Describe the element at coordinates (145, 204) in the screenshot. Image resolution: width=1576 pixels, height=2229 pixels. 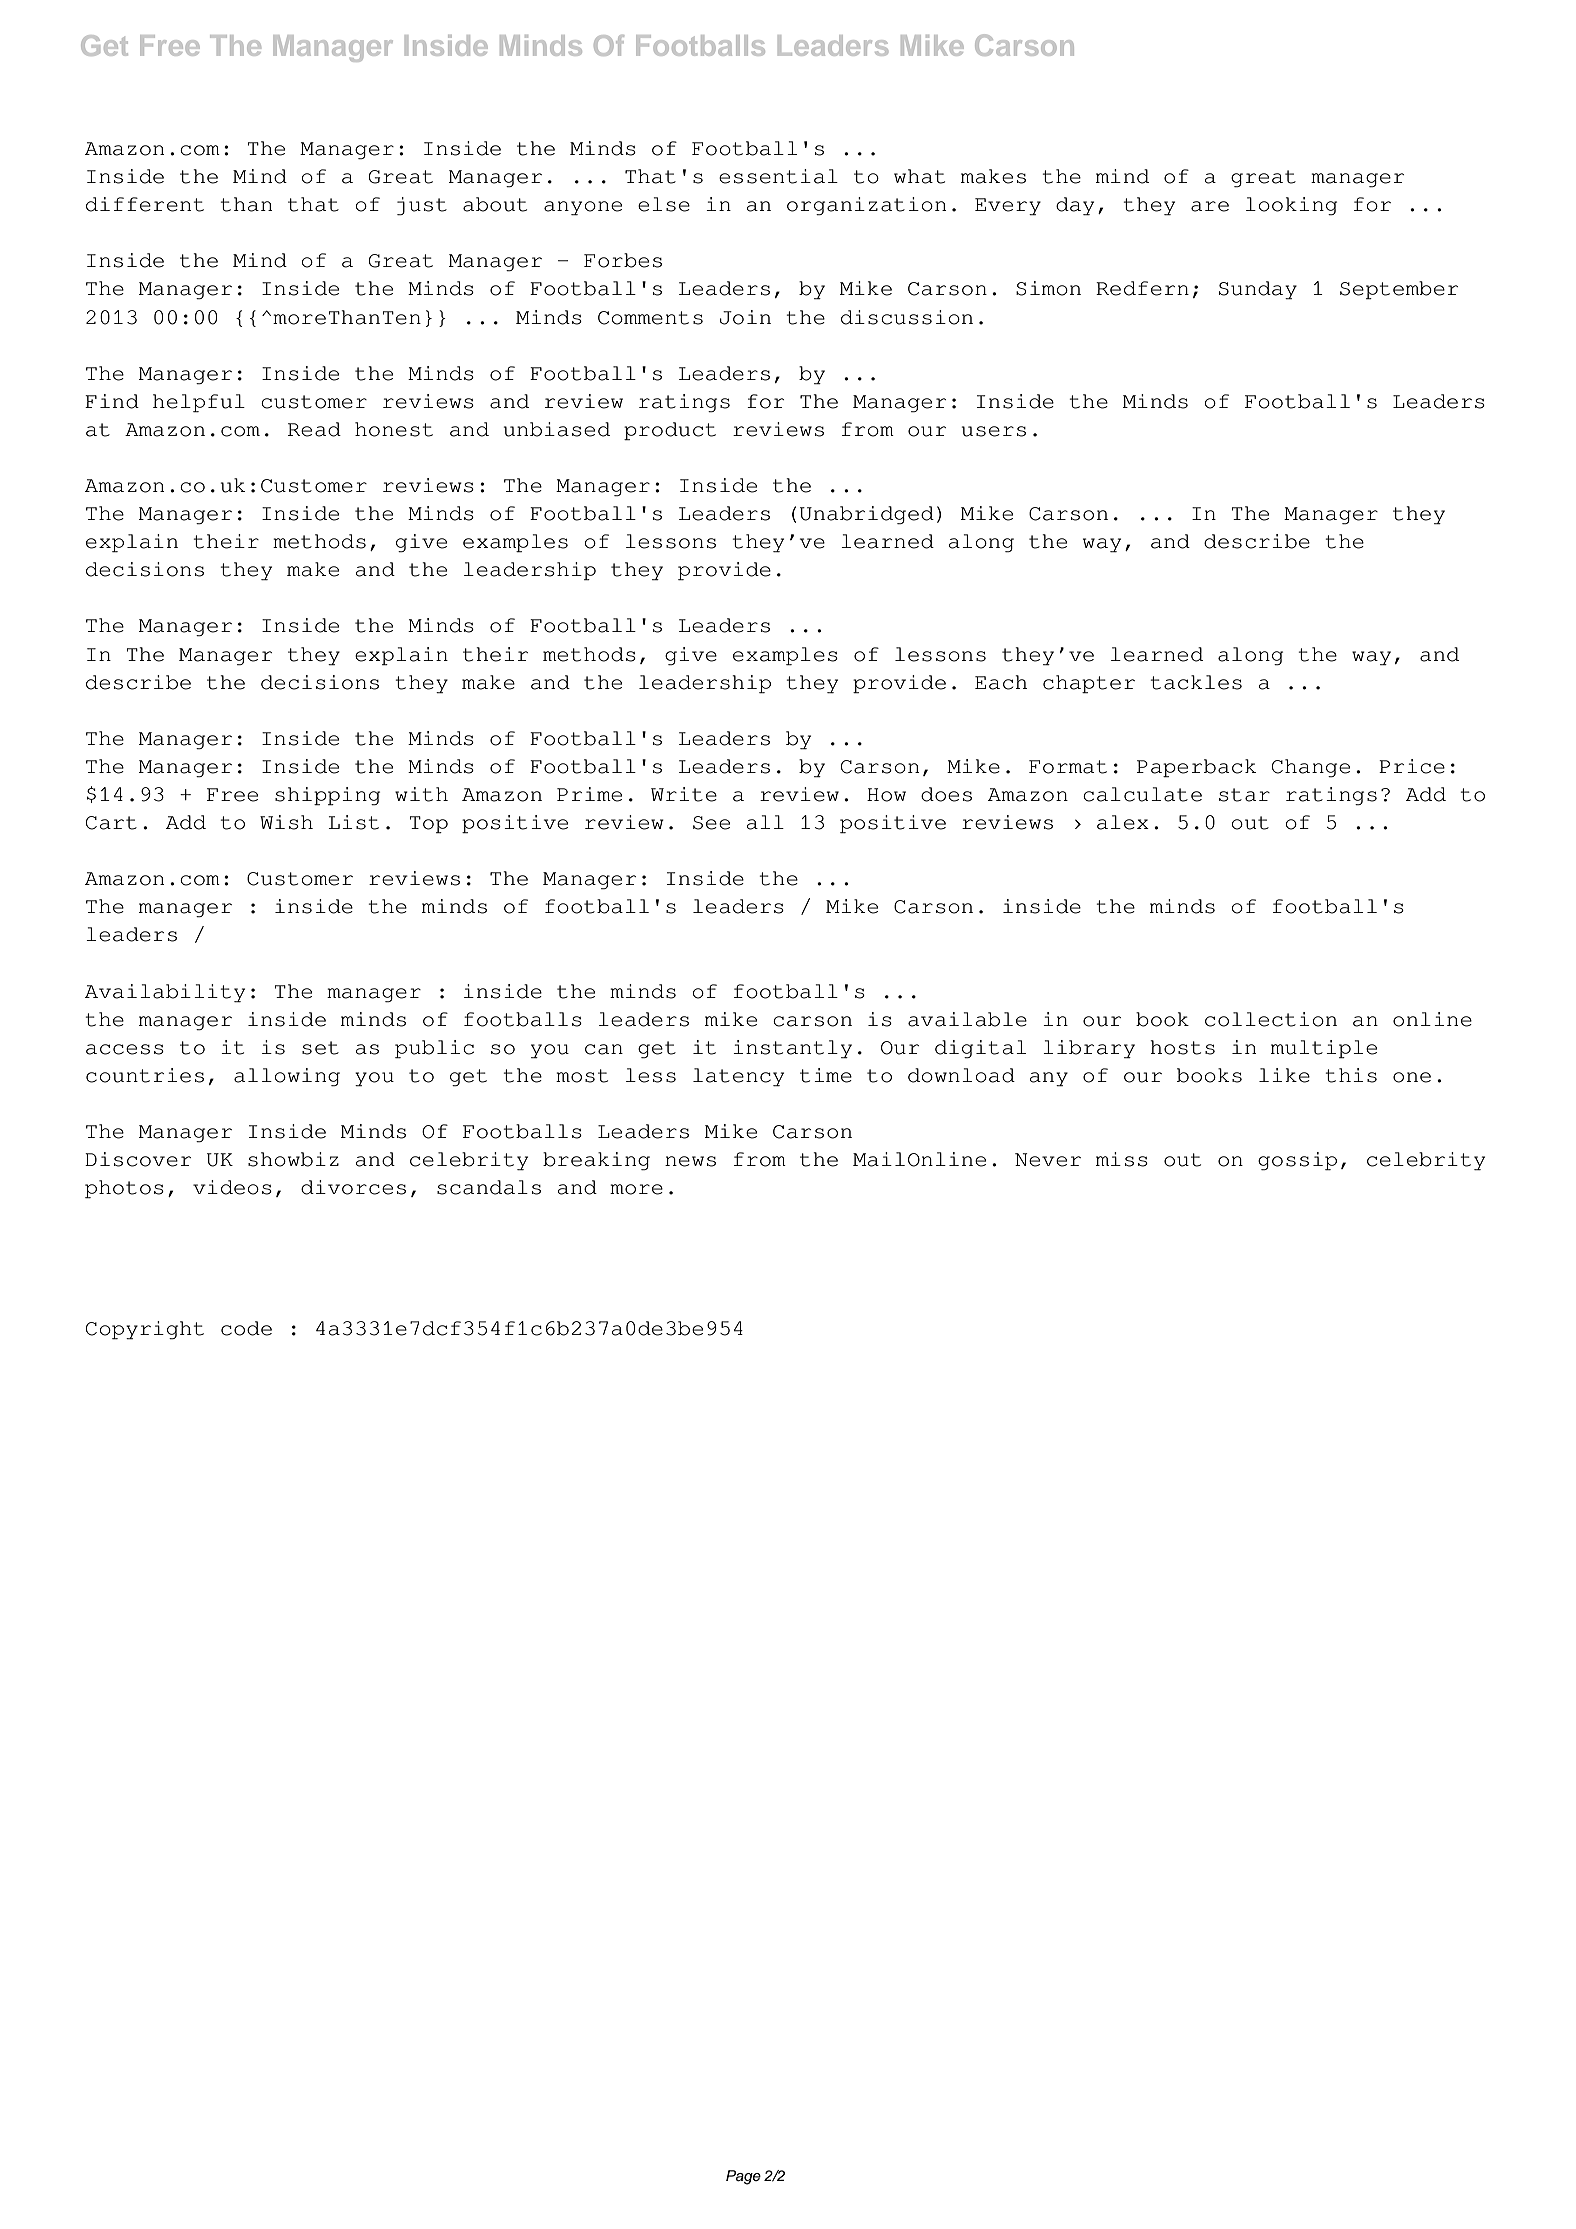
I see `different` at that location.
